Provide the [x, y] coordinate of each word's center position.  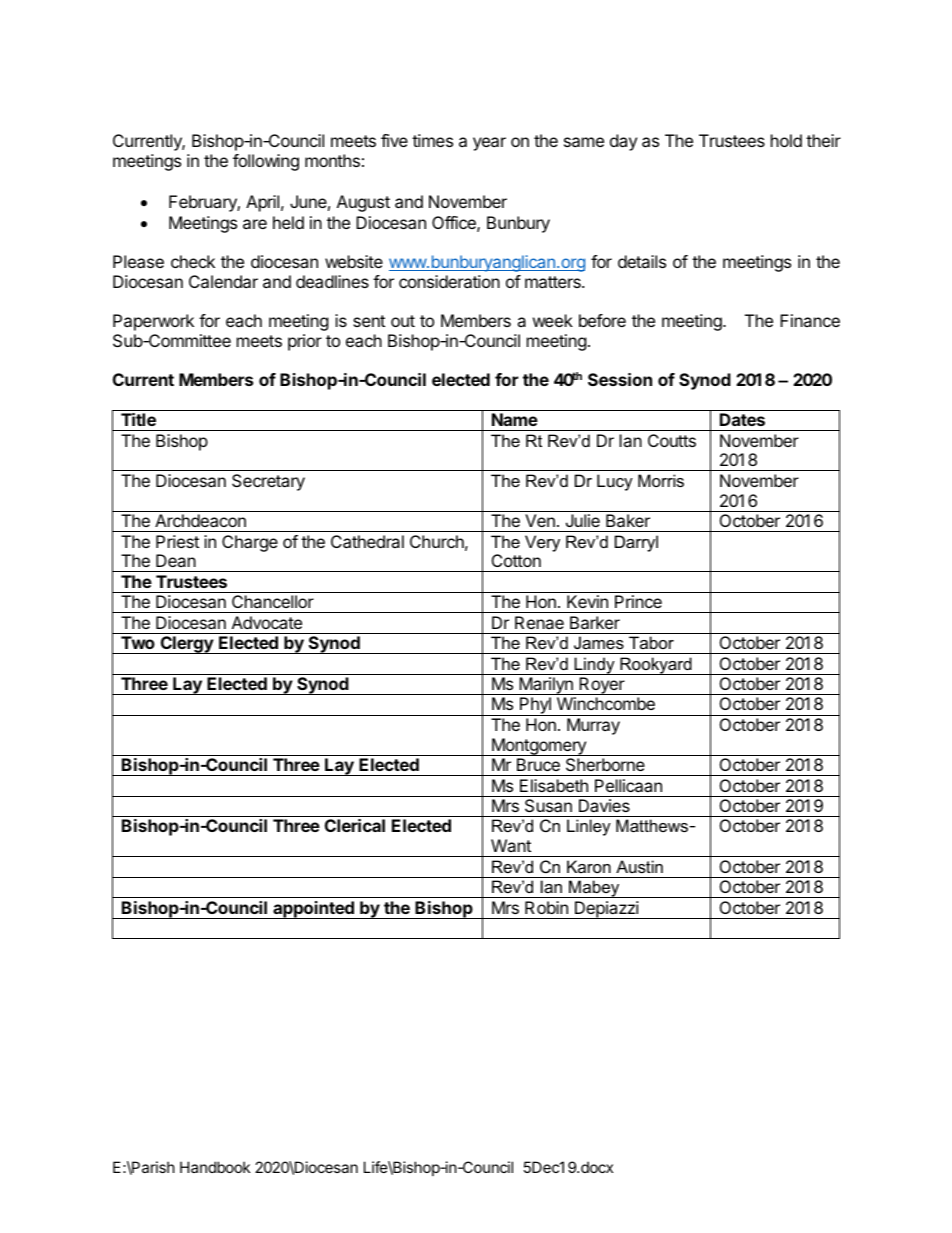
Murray [593, 726]
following [266, 162]
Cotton [516, 560]
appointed [313, 910]
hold [786, 140]
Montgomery [539, 747]
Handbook [215, 1167]
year [489, 144]
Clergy [186, 645]
